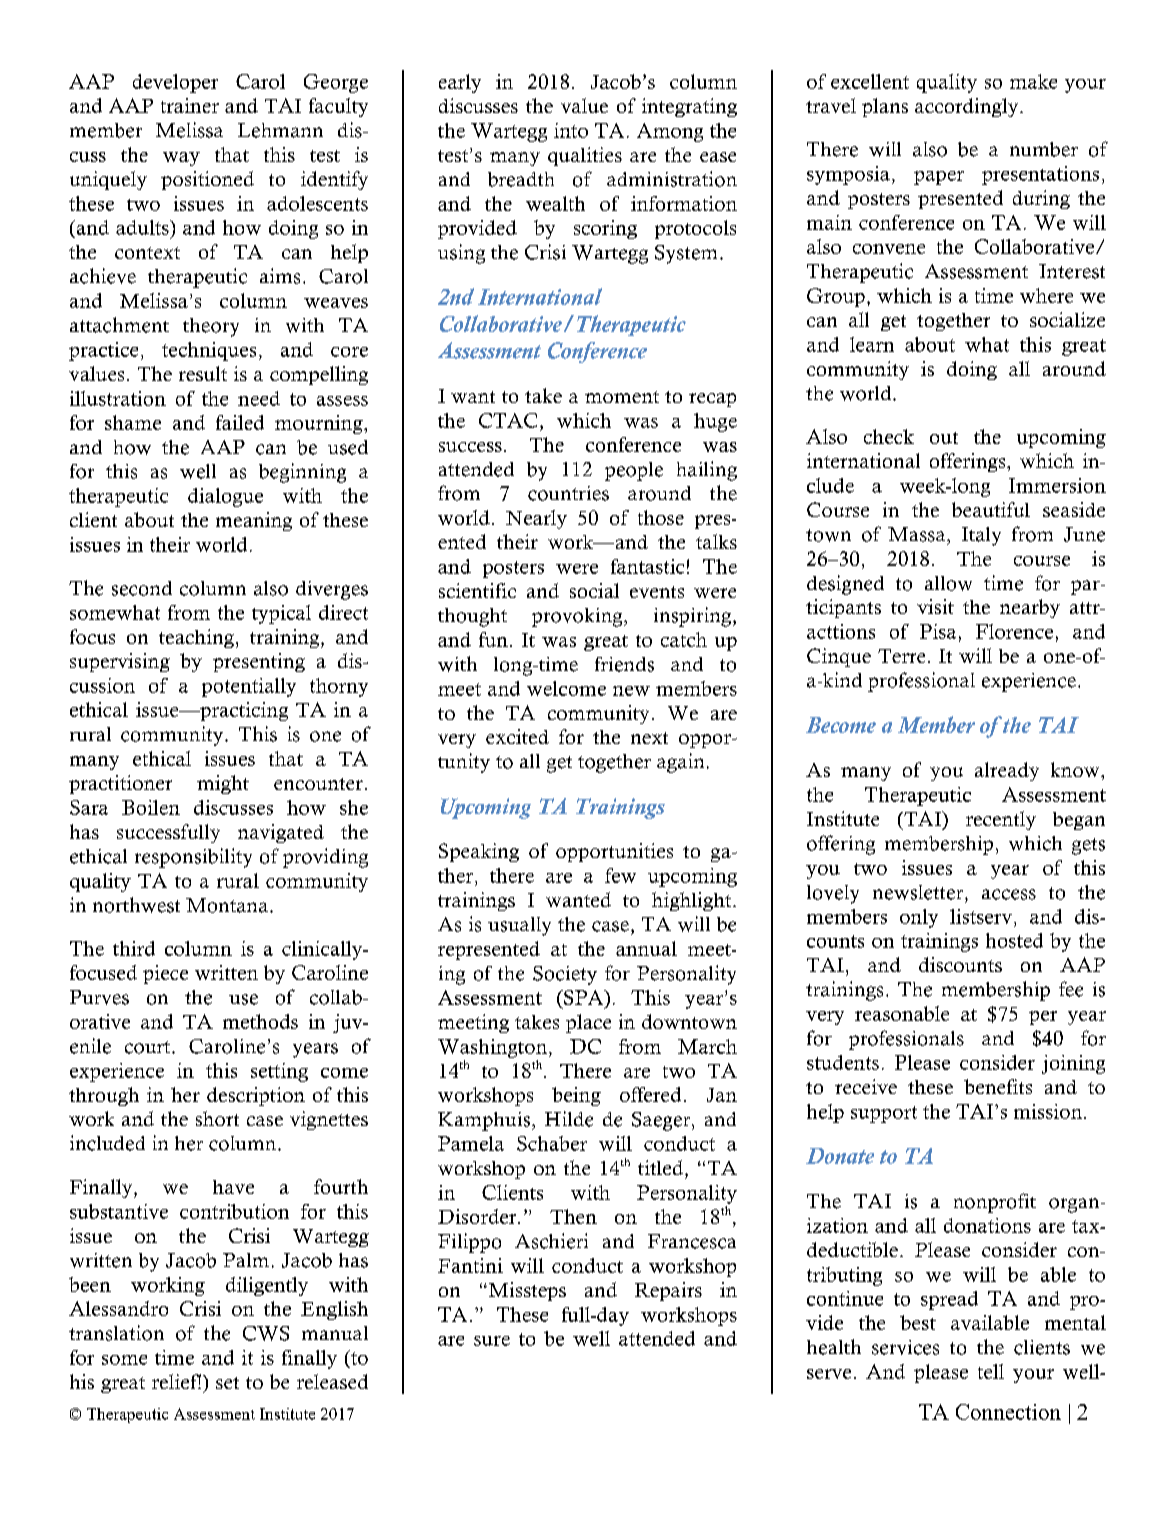 The width and height of the page is (1175, 1520). Describe the element at coordinates (116, 1333) in the page. I see `translation` at that location.
